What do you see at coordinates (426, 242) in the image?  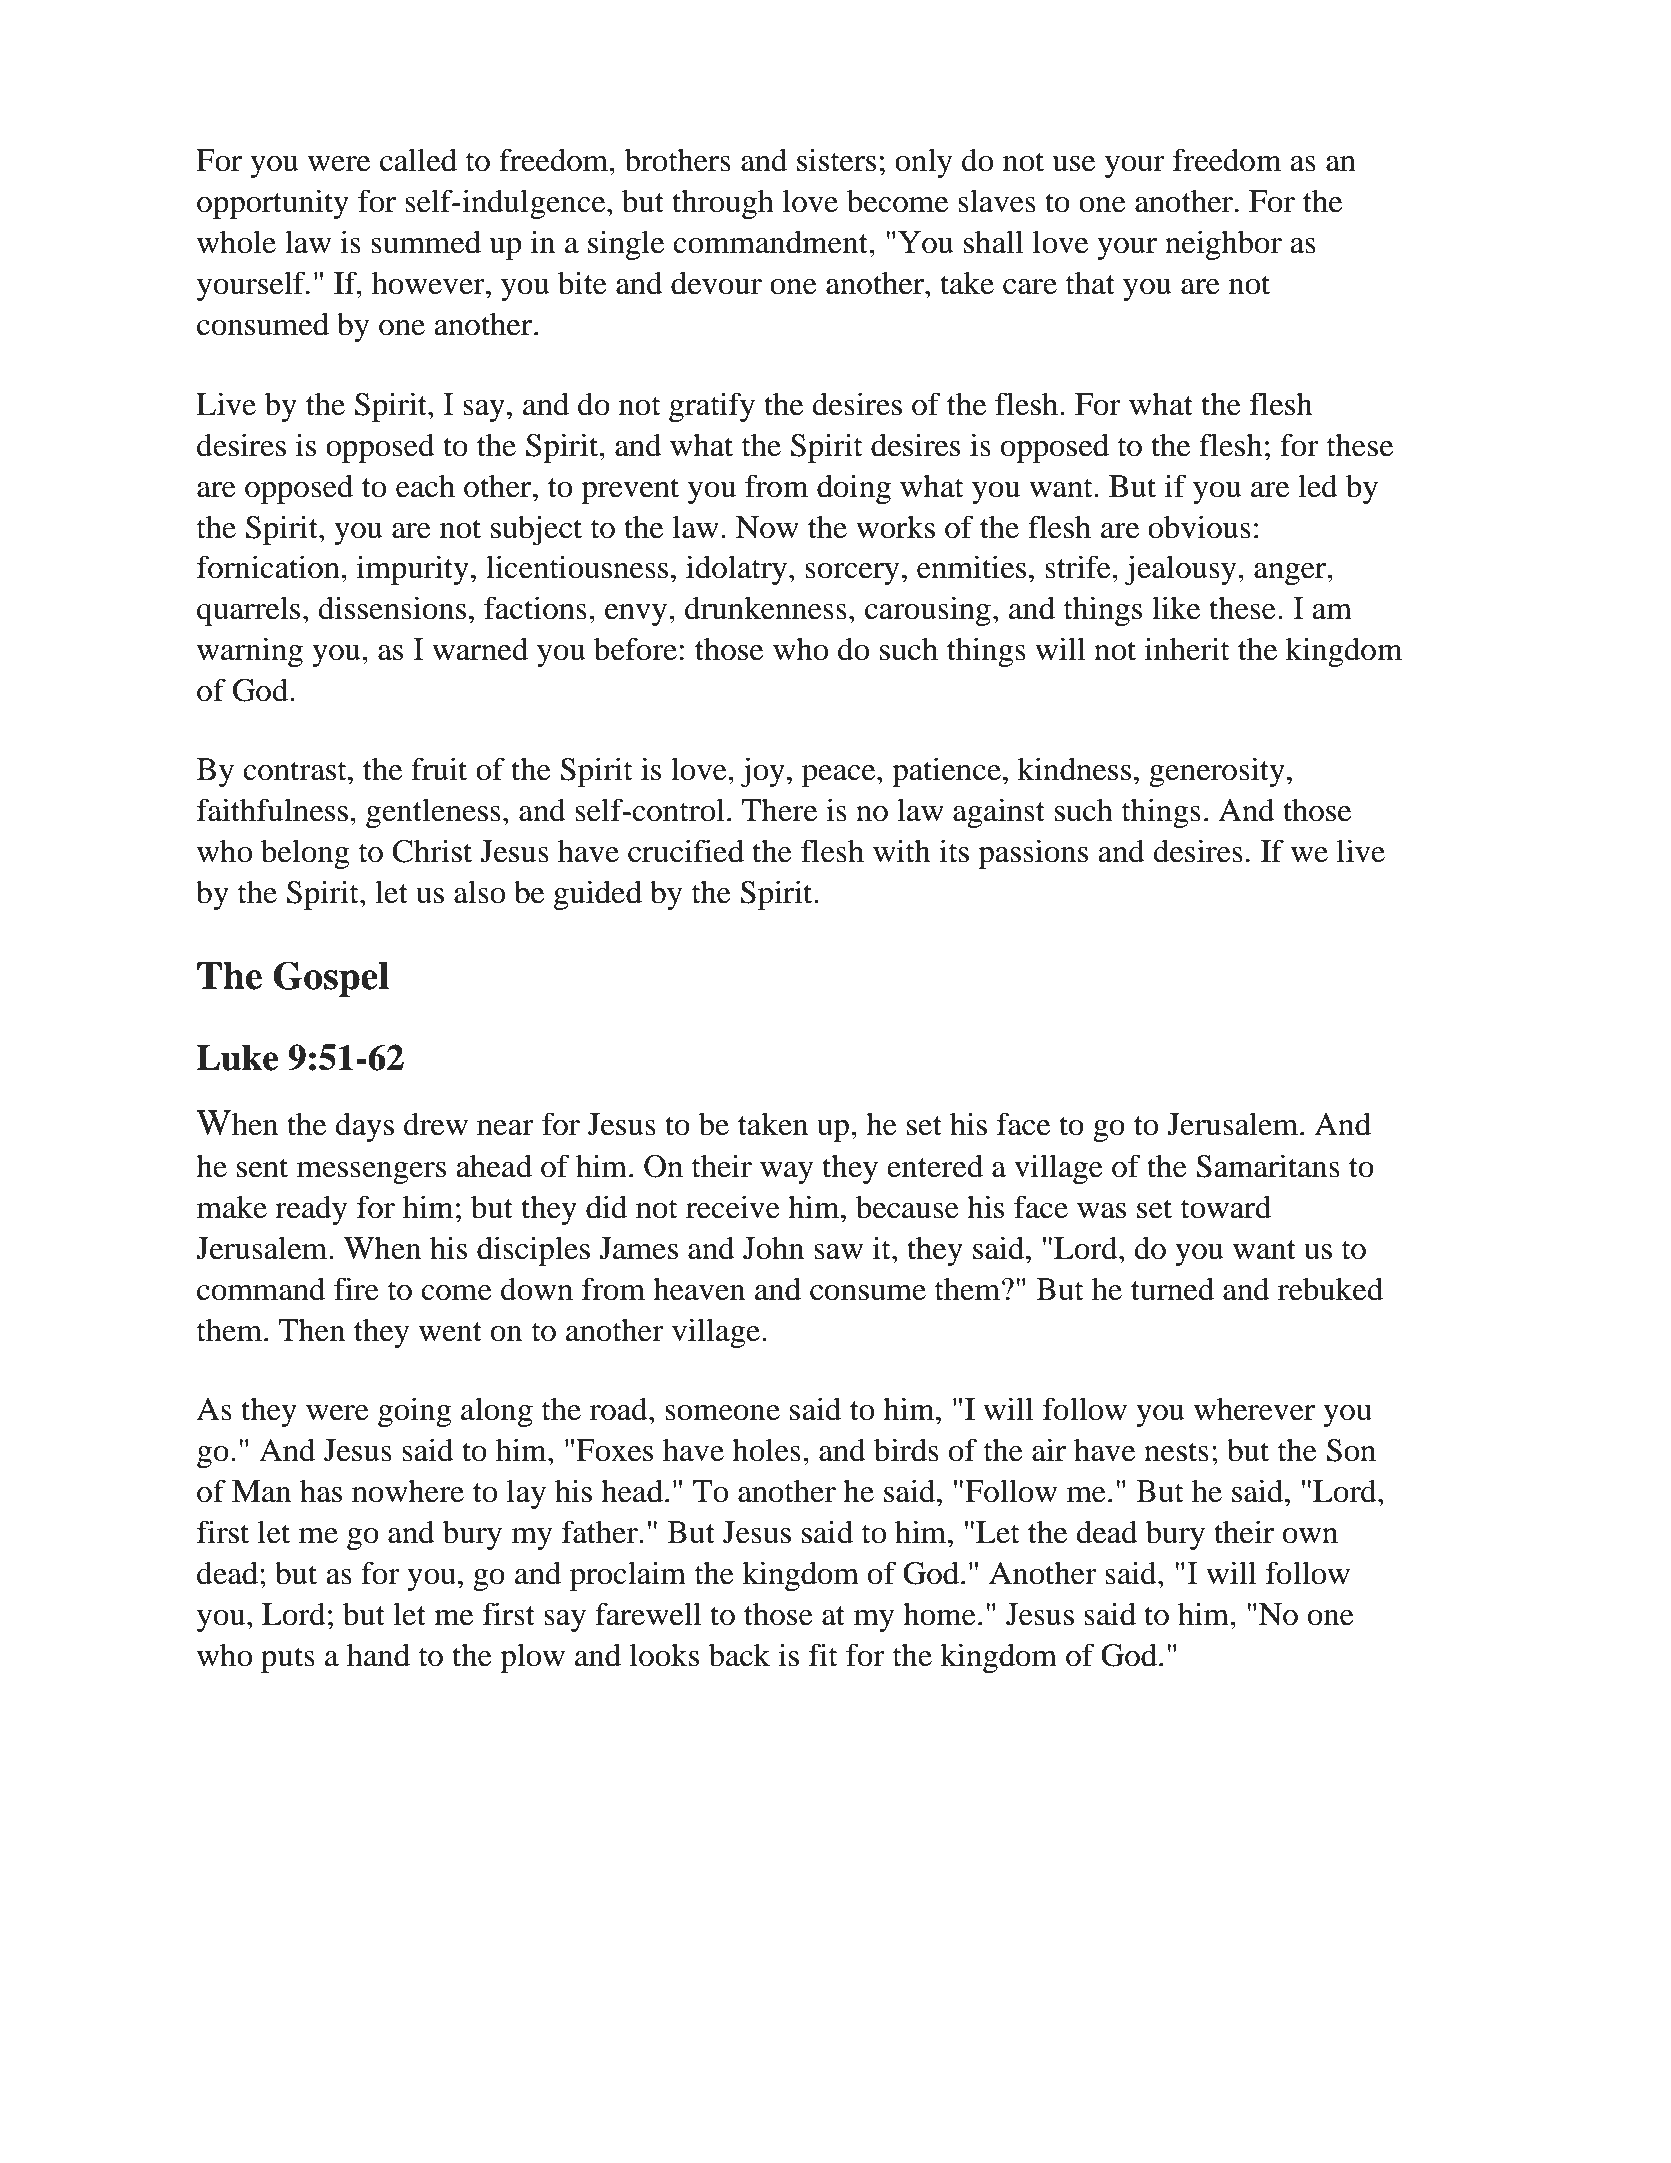 I see `summed` at bounding box center [426, 242].
